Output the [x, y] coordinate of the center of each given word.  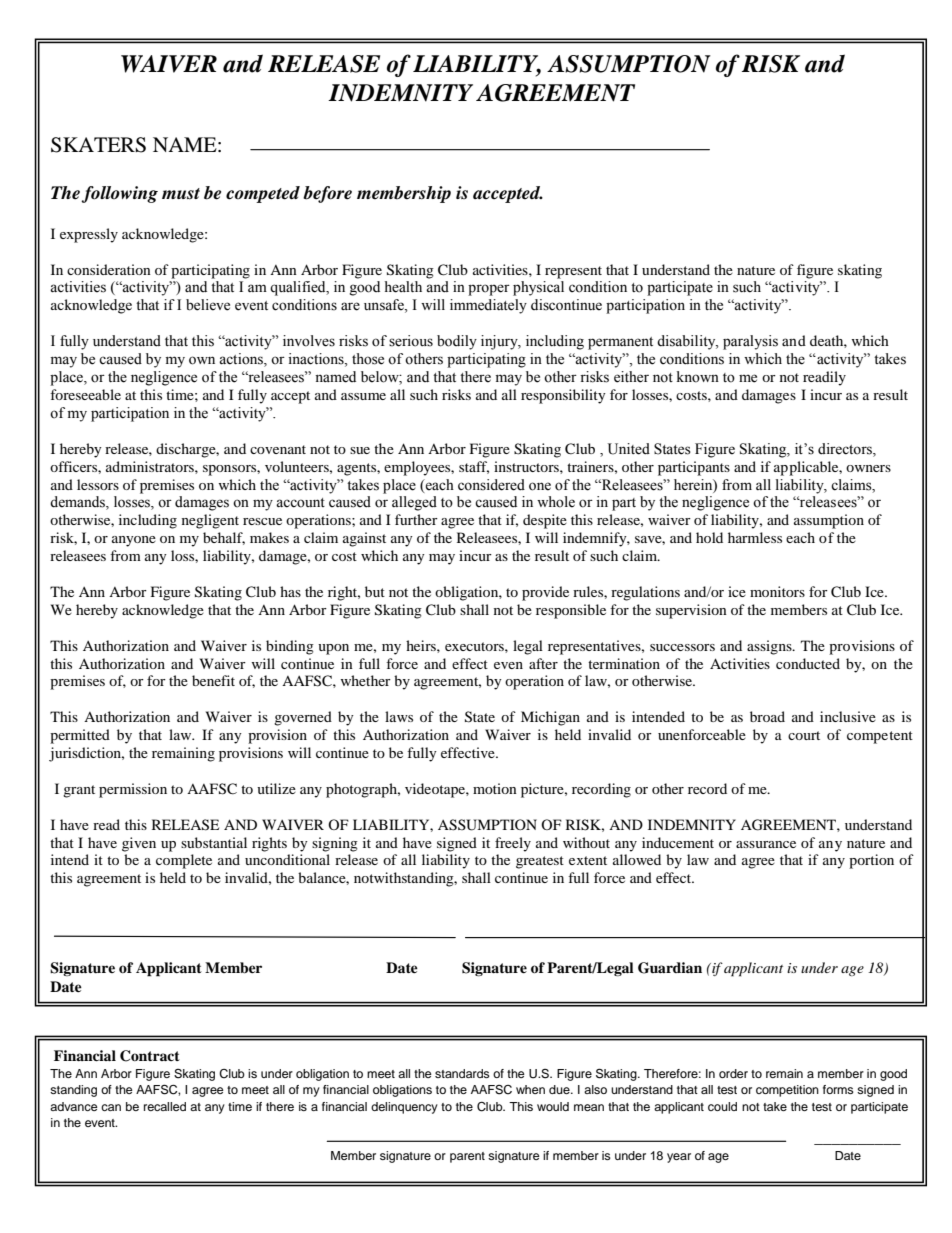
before [327, 194]
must [181, 194]
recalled [165, 1106]
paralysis [750, 342]
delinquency [404, 1108]
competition [787, 1091]
